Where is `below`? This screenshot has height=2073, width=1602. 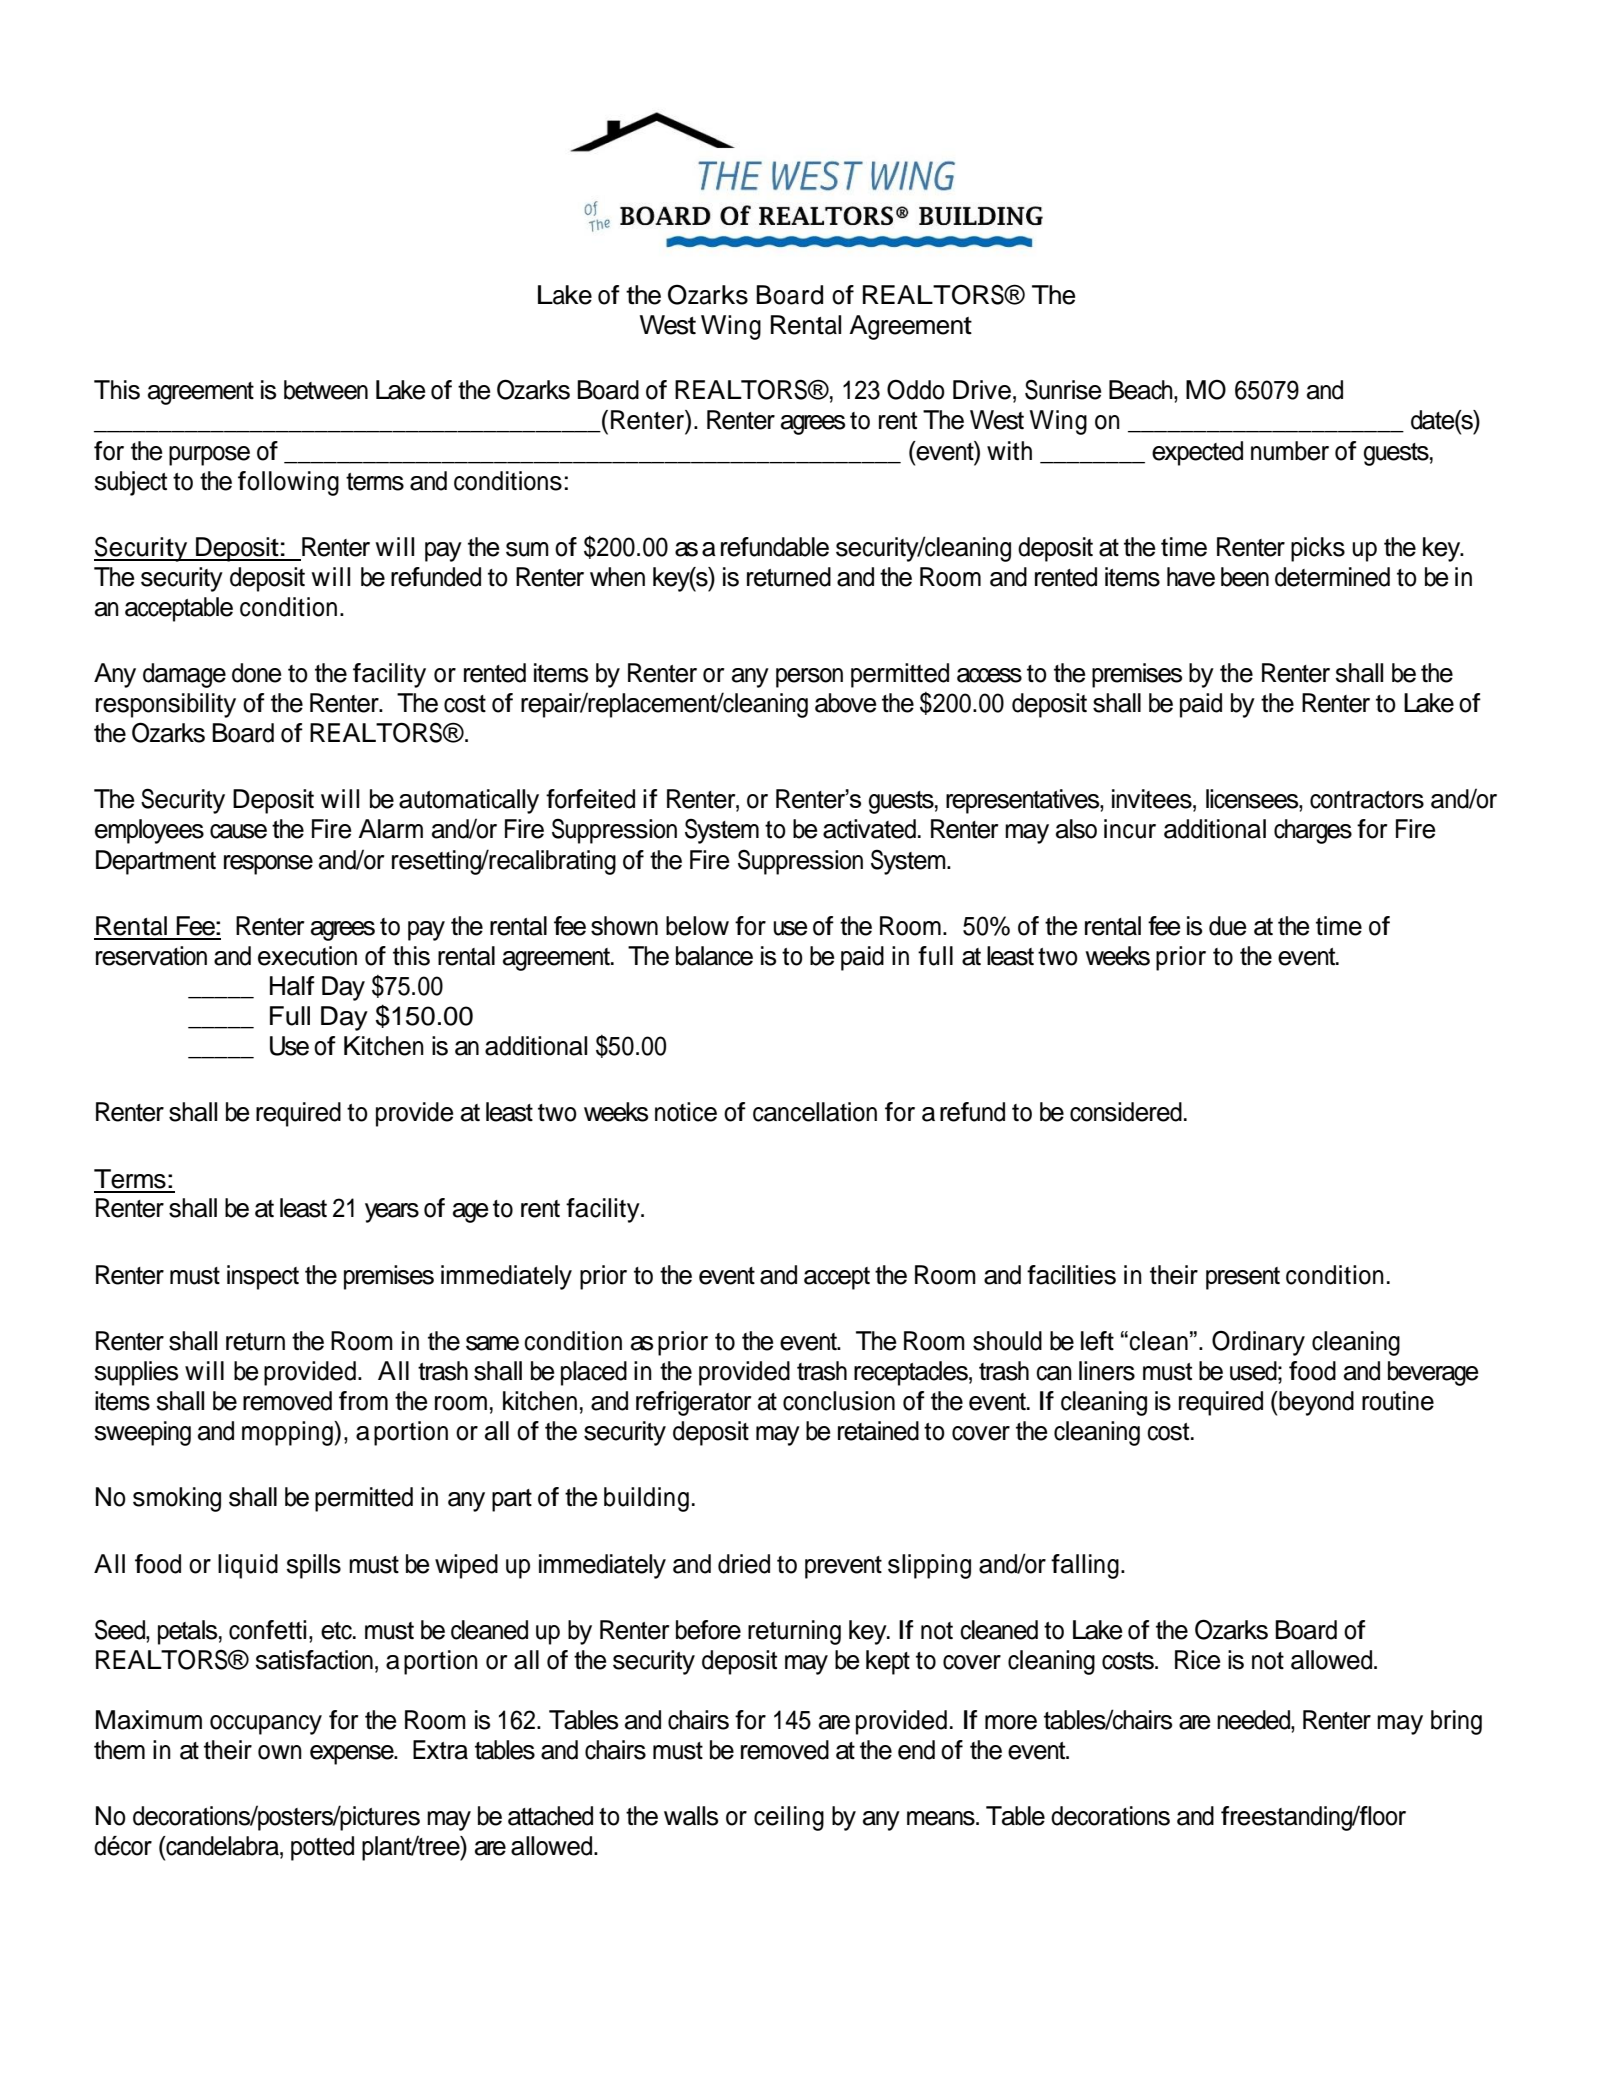
below is located at coordinates (697, 926).
